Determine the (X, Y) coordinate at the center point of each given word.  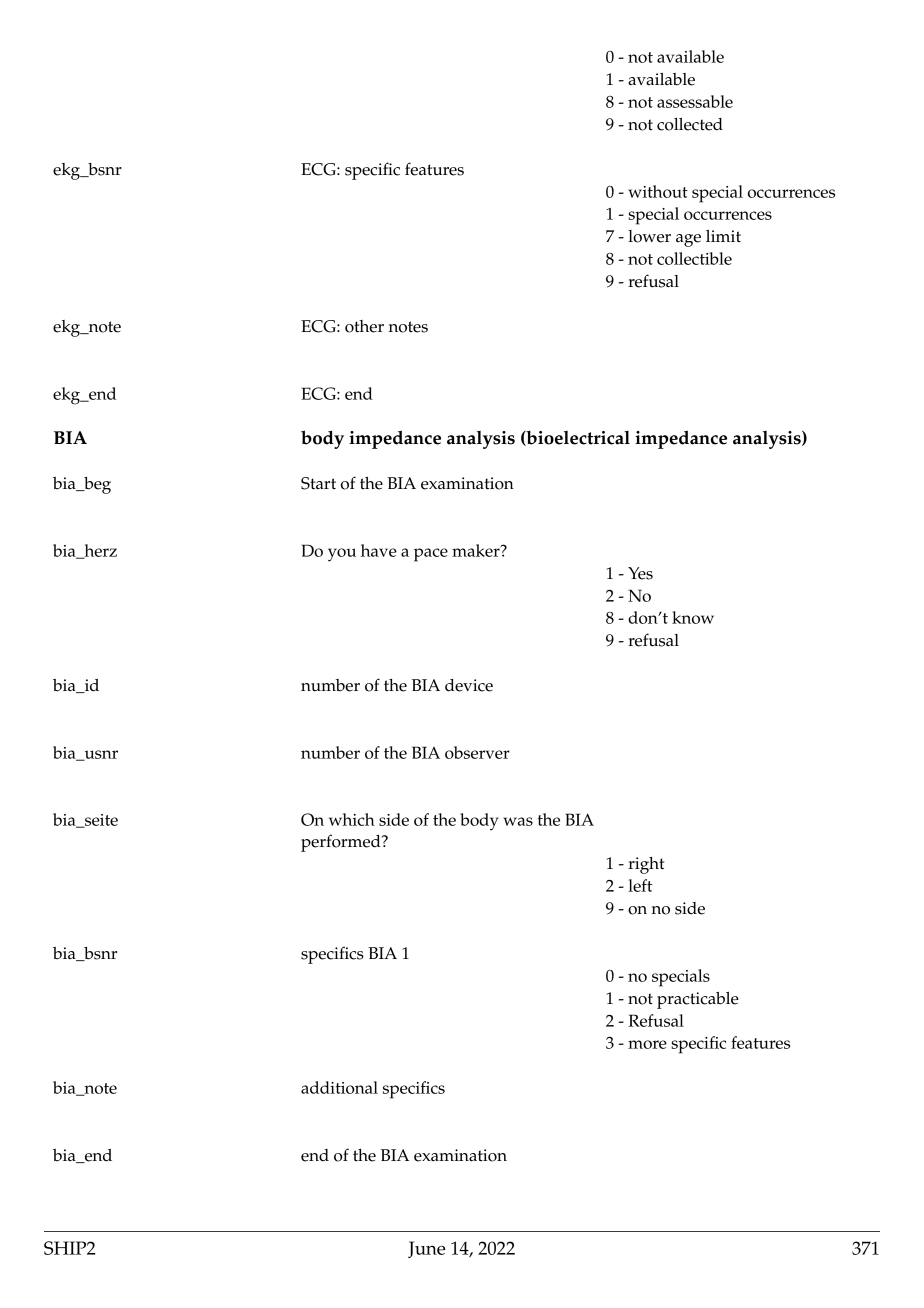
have (379, 550)
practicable (698, 1000)
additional (339, 1087)
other (364, 326)
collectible (694, 258)
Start (318, 483)
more (647, 1044)
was (518, 821)
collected (690, 124)
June (426, 1249)
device (469, 685)
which (352, 819)
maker (477, 550)
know (693, 617)
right (646, 865)
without (658, 191)
